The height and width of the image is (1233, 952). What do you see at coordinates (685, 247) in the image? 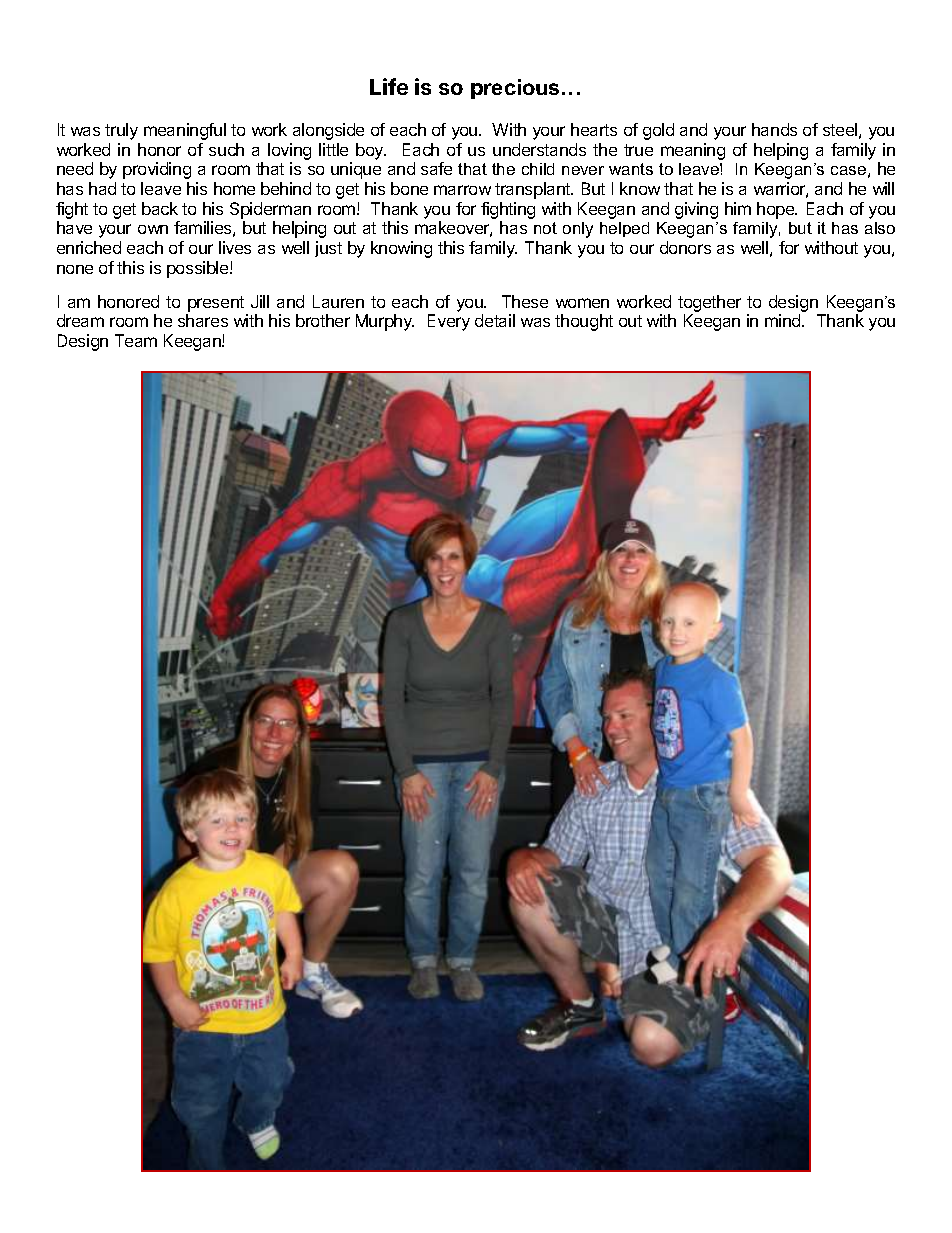
I see `donors` at bounding box center [685, 247].
